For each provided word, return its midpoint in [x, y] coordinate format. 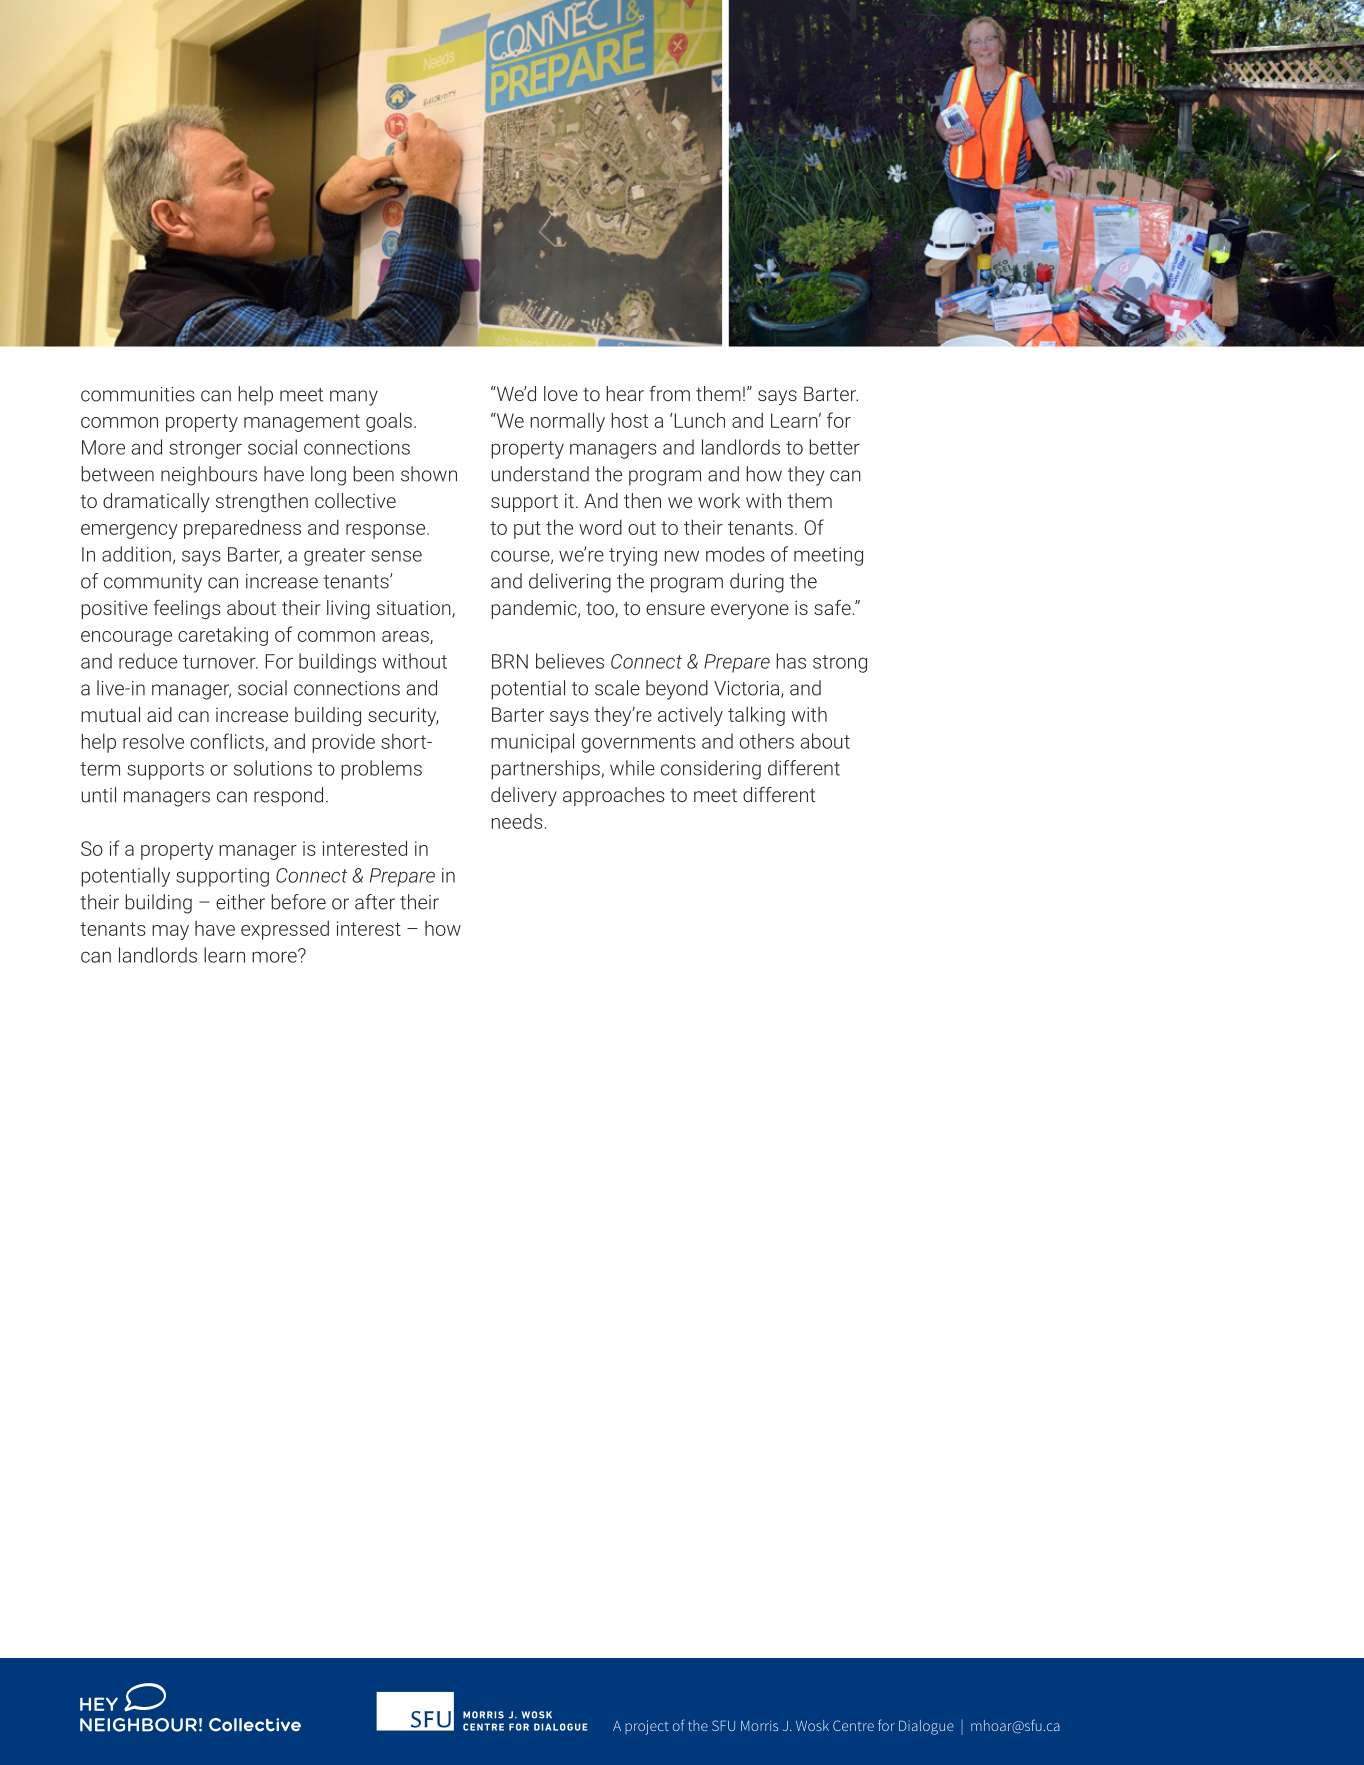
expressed [285, 930]
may [170, 932]
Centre [853, 1725]
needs [517, 821]
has [791, 661]
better [834, 447]
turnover [220, 662]
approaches [614, 796]
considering [711, 770]
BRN [510, 661]
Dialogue [926, 1727]
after [375, 902]
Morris [759, 1725]
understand [540, 474]
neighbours [209, 476]
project [647, 1727]
